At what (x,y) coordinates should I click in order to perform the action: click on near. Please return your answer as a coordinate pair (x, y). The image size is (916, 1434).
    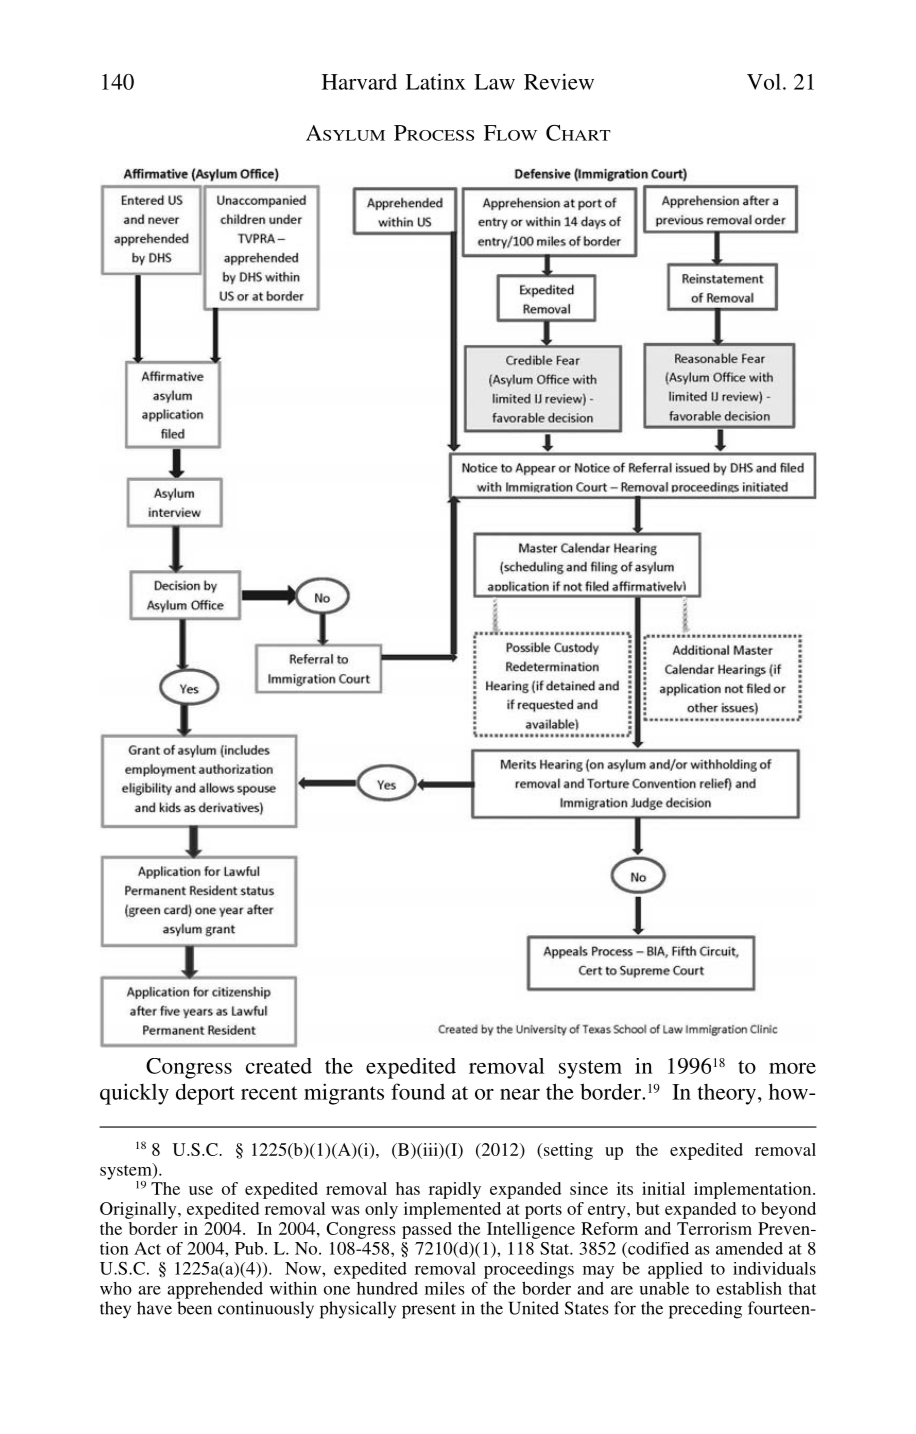
    Looking at the image, I should click on (520, 1094).
